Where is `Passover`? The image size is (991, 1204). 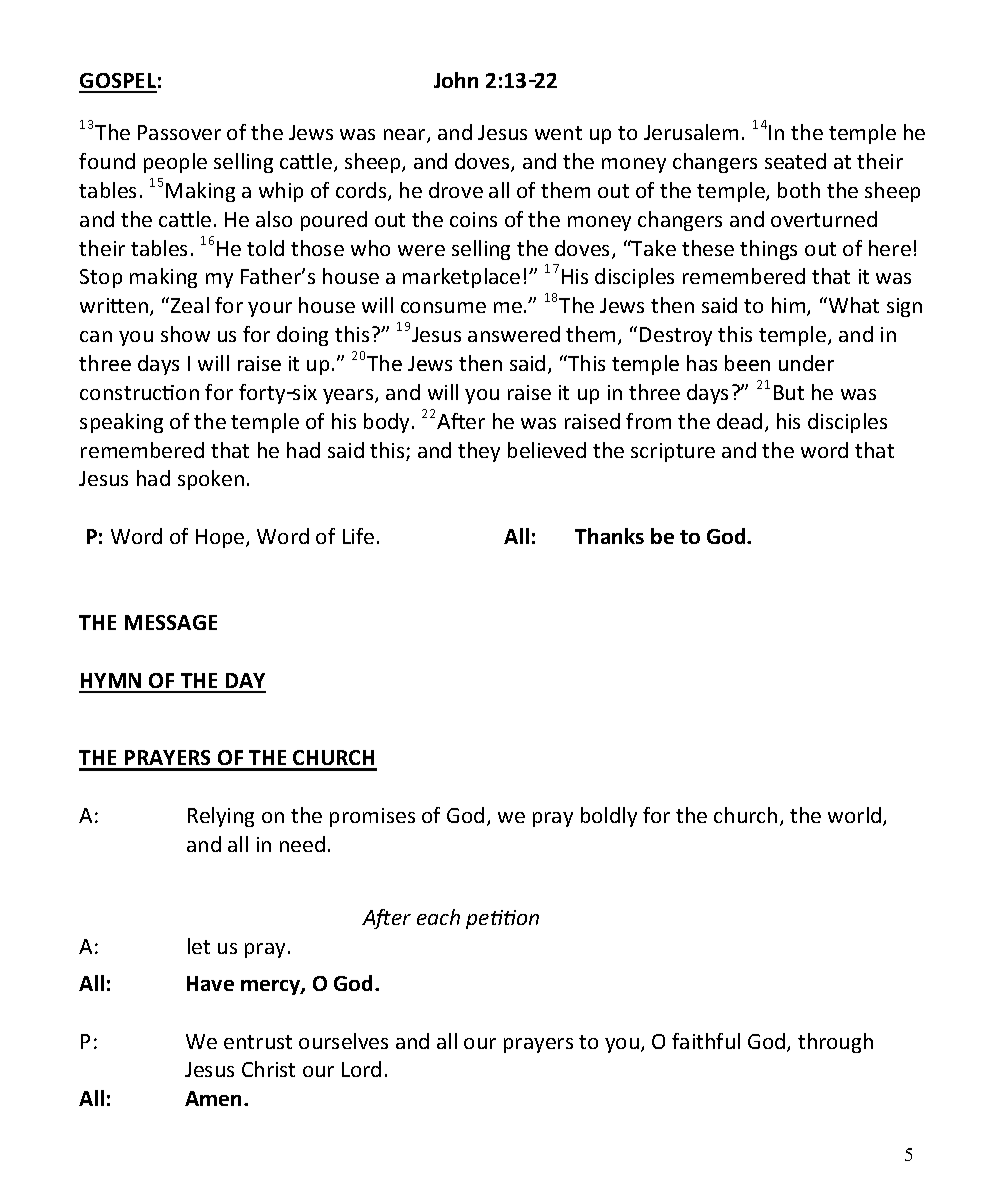
Passover is located at coordinates (179, 132).
